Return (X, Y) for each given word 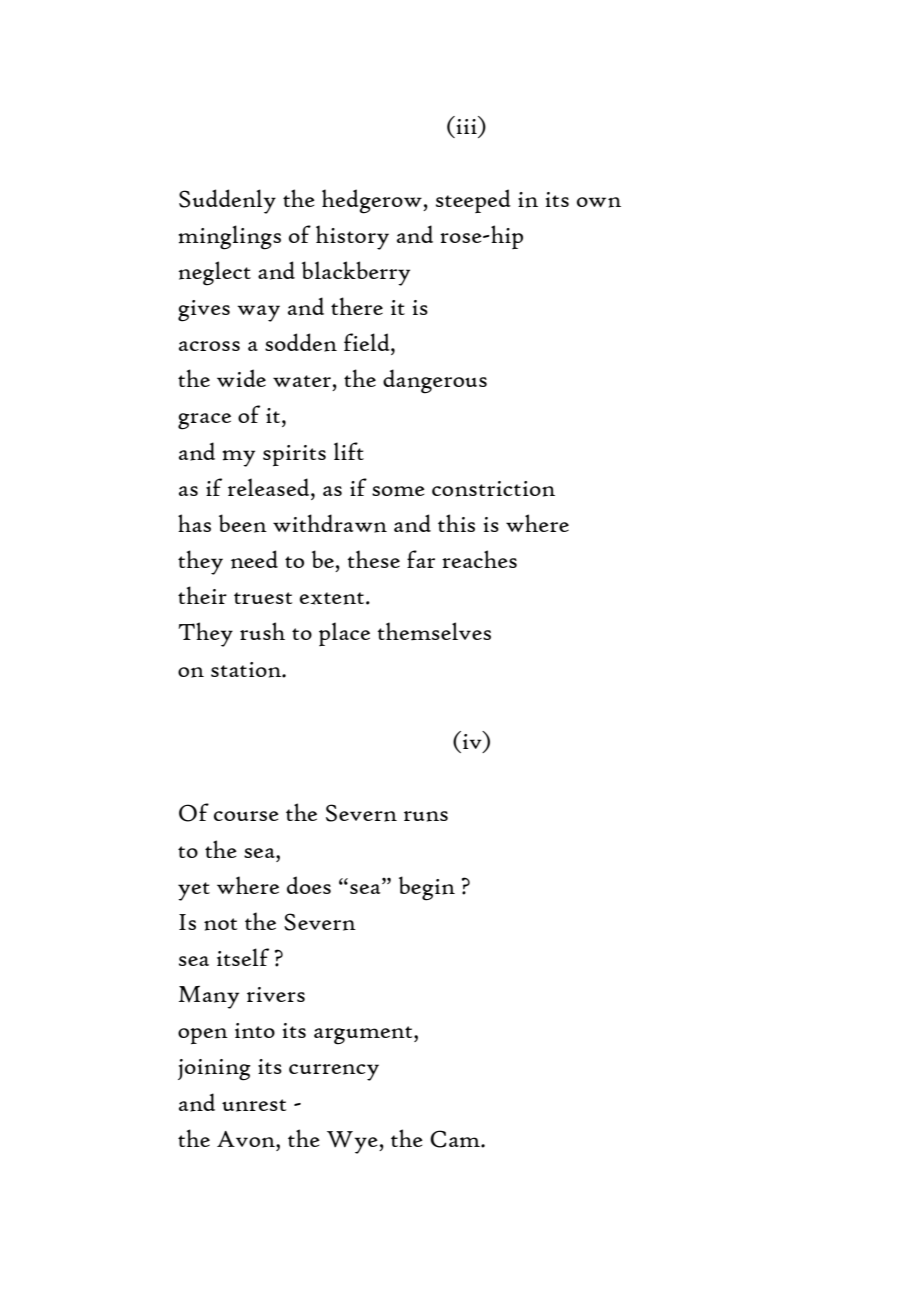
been (243, 523)
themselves (434, 631)
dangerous (435, 381)
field (368, 342)
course (246, 816)
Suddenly (227, 201)
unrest (254, 1105)
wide (241, 378)
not (220, 924)
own (599, 202)
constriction (493, 489)
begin (427, 888)
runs (426, 816)
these (374, 559)
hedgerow (373, 201)
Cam (456, 1139)
